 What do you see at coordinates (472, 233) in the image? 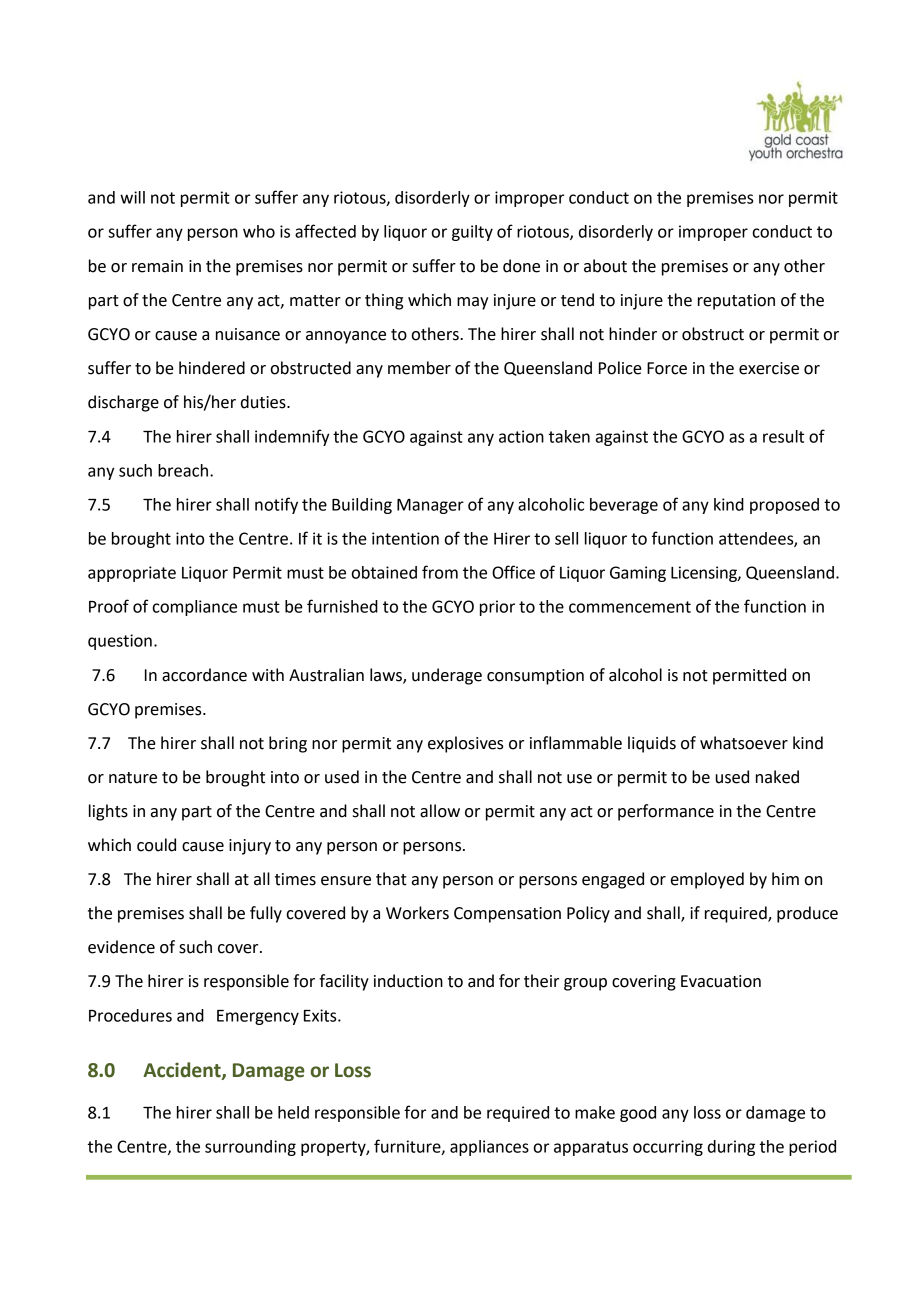
I see `guilty` at bounding box center [472, 233].
